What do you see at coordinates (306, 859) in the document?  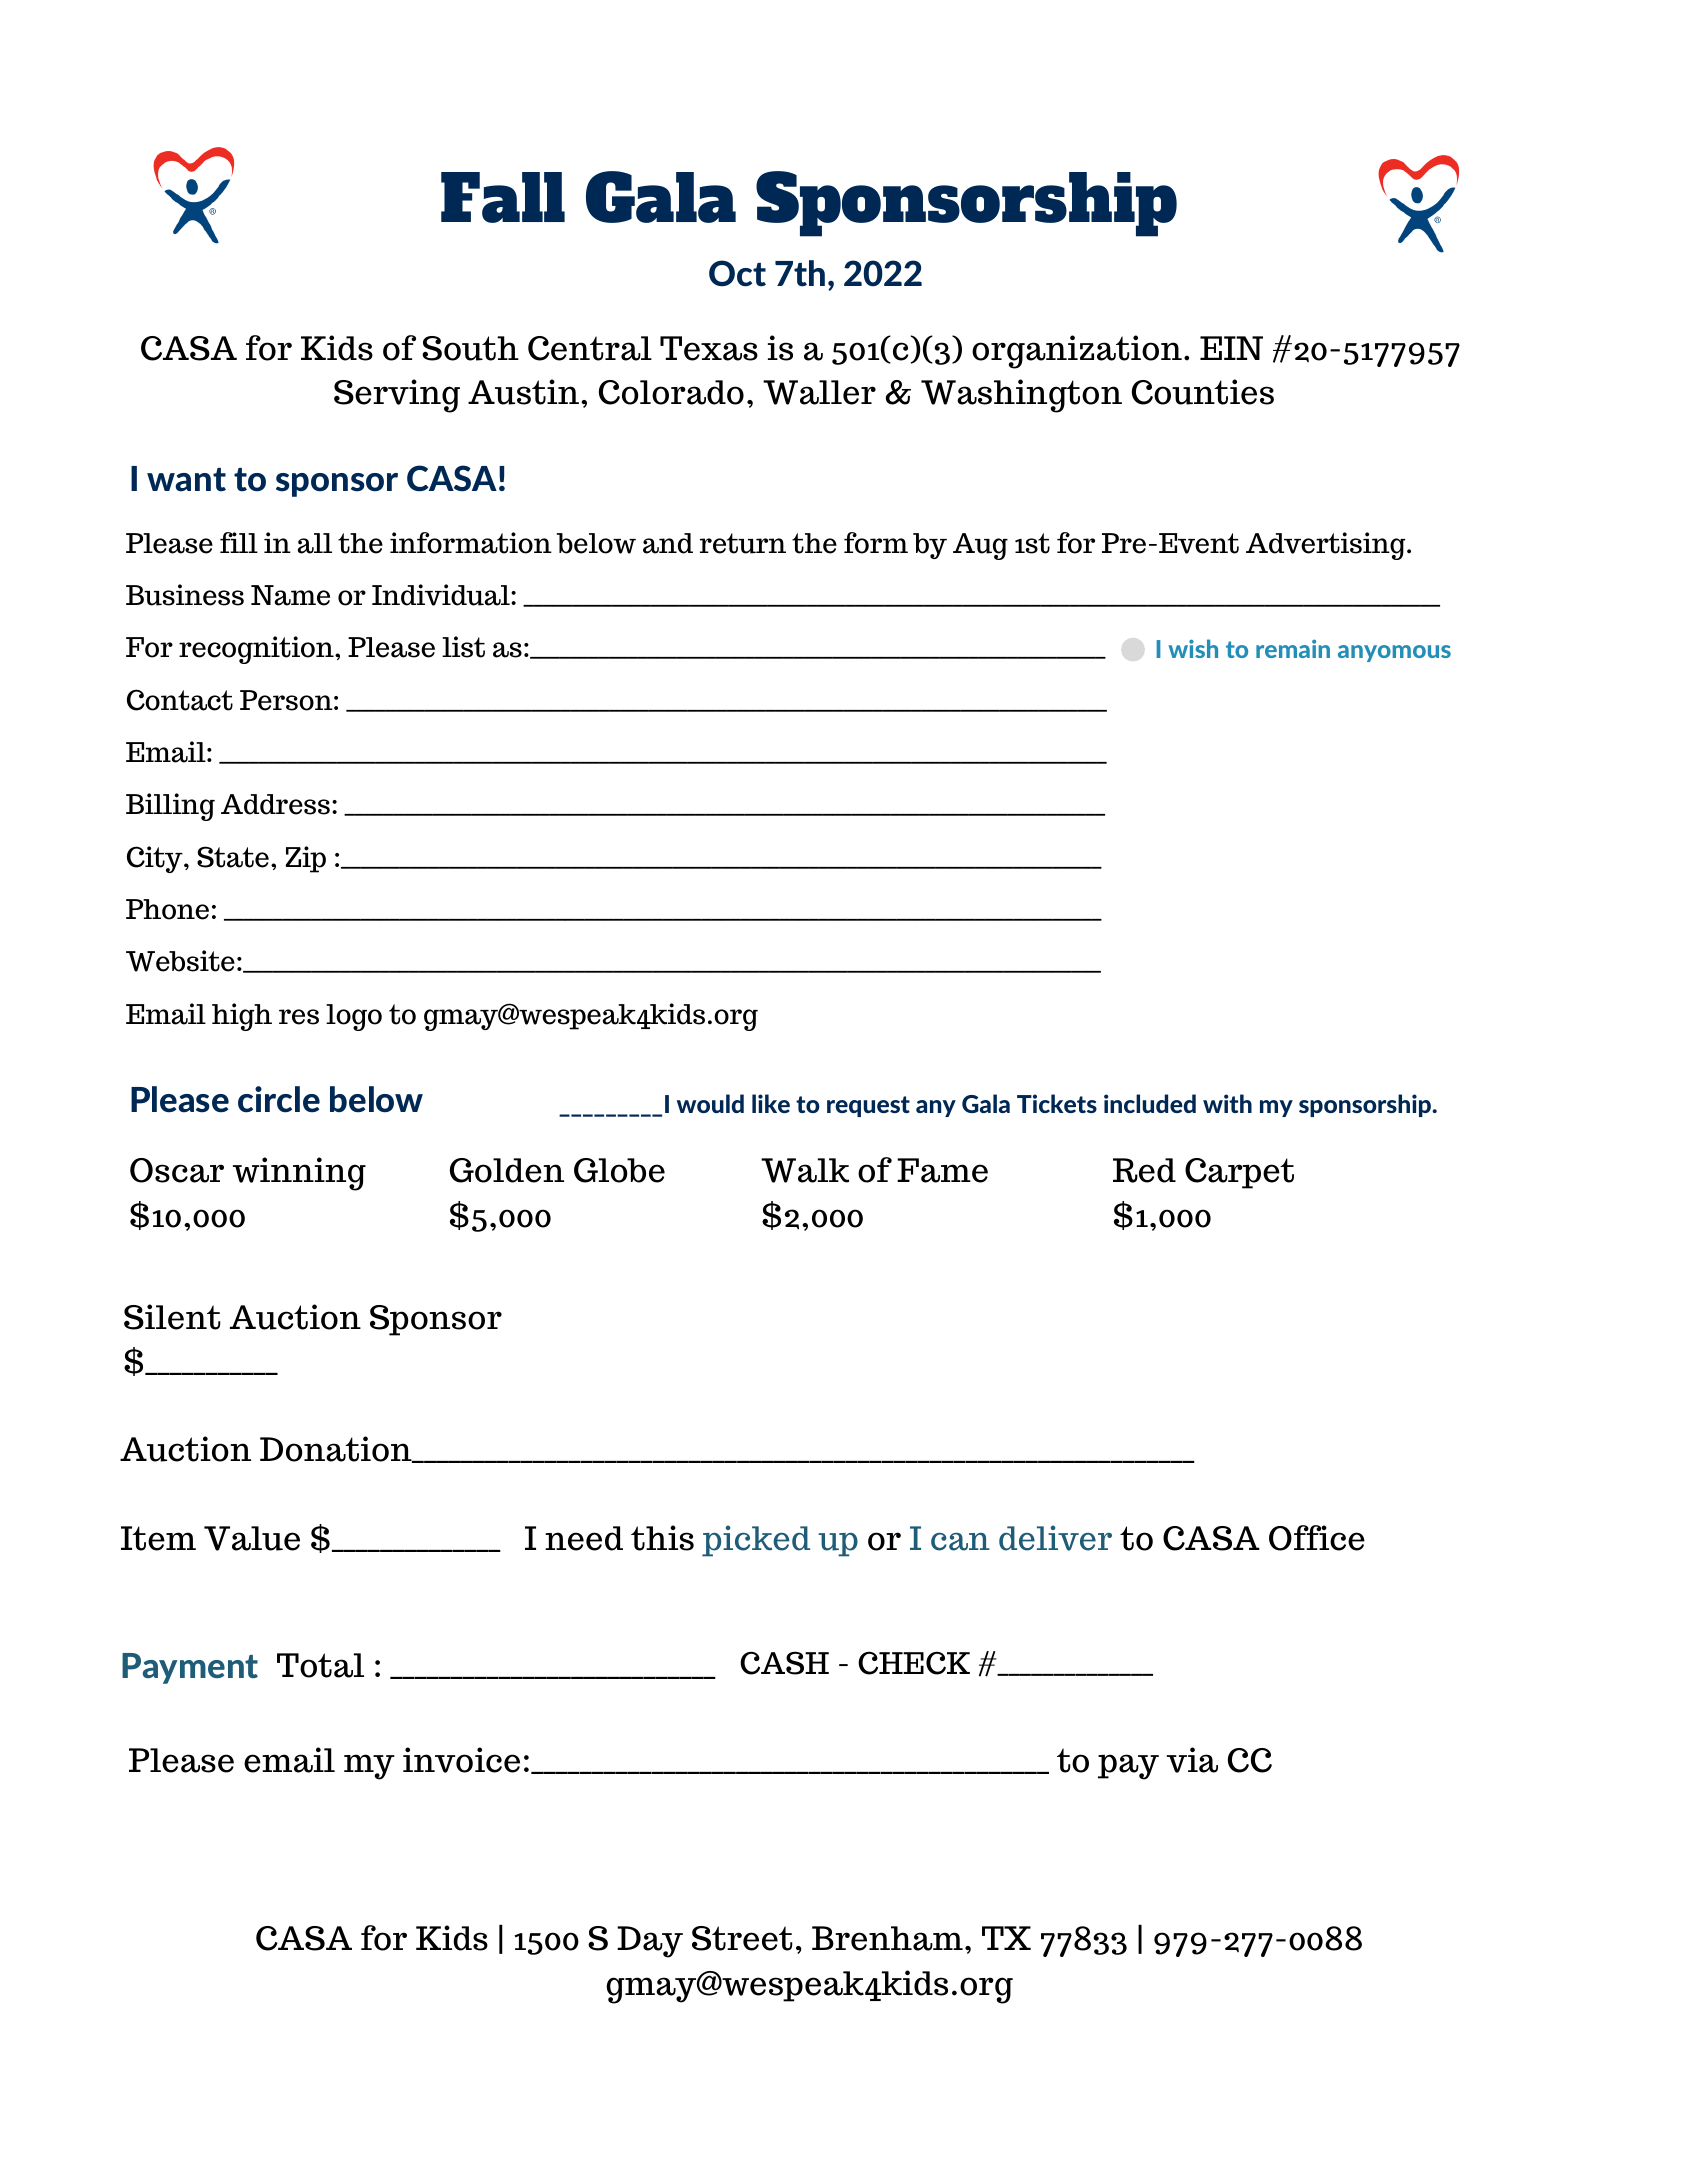 I see `Zip` at bounding box center [306, 859].
